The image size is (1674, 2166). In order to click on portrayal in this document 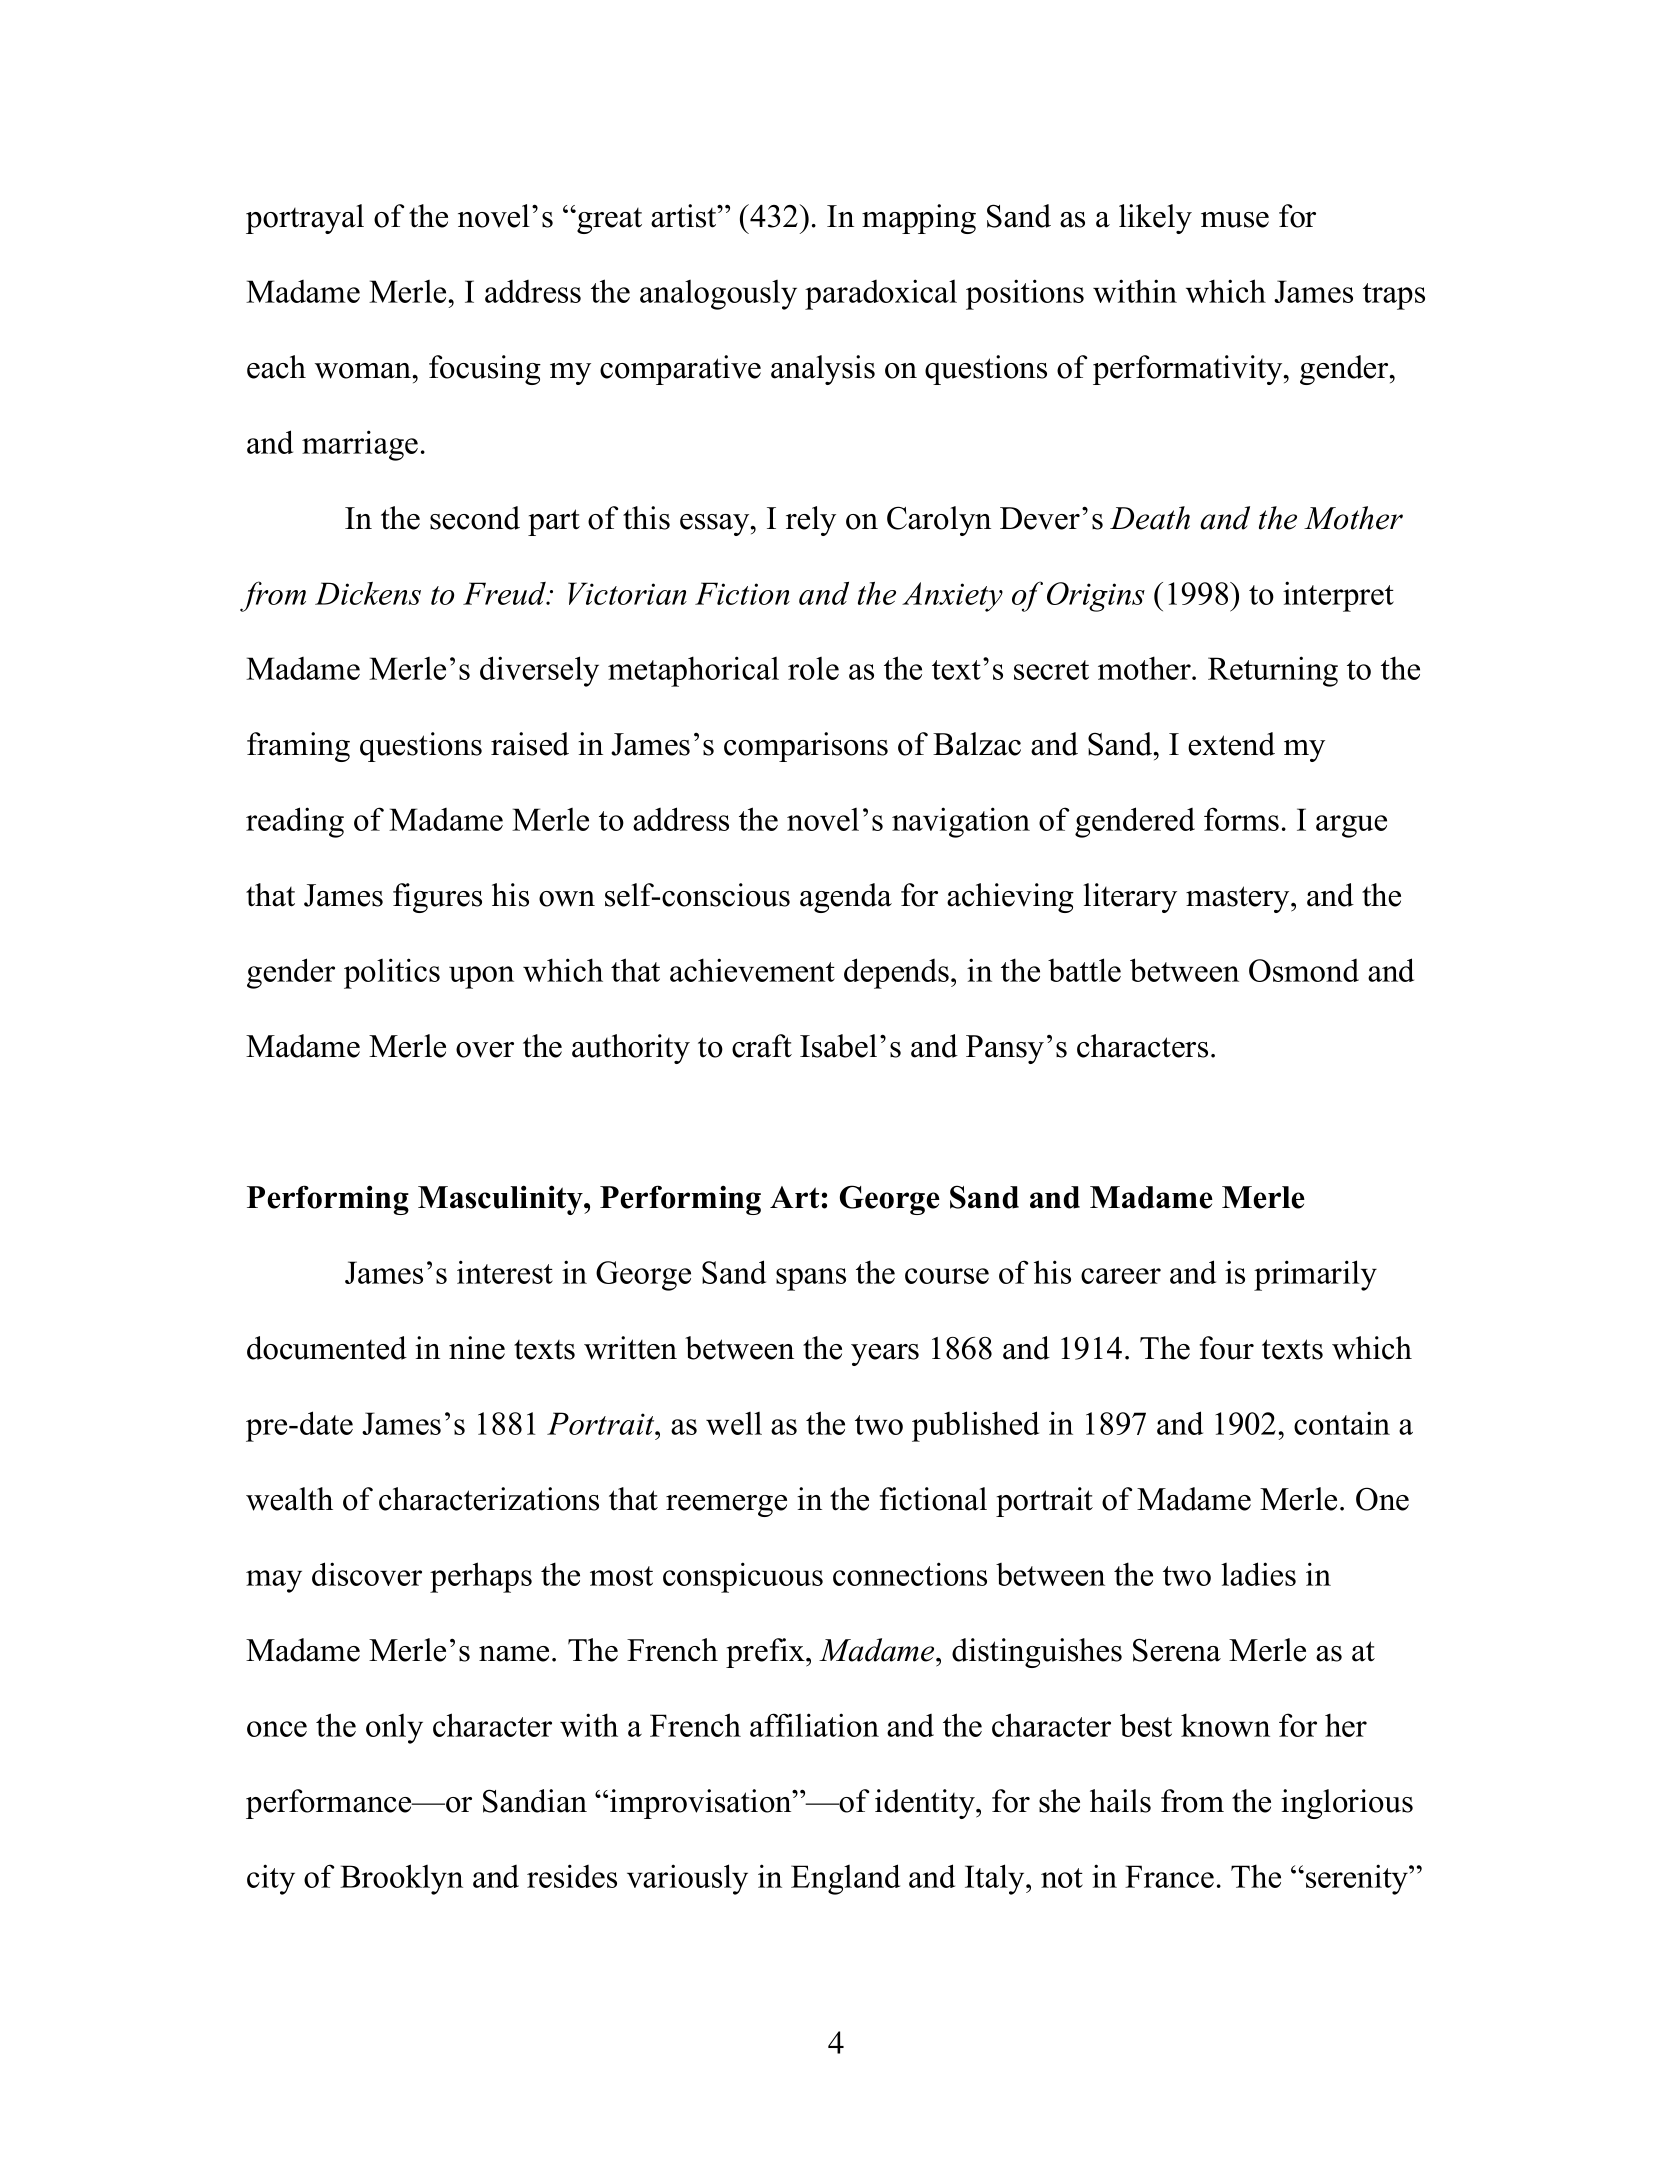, I will do `click(305, 219)`.
